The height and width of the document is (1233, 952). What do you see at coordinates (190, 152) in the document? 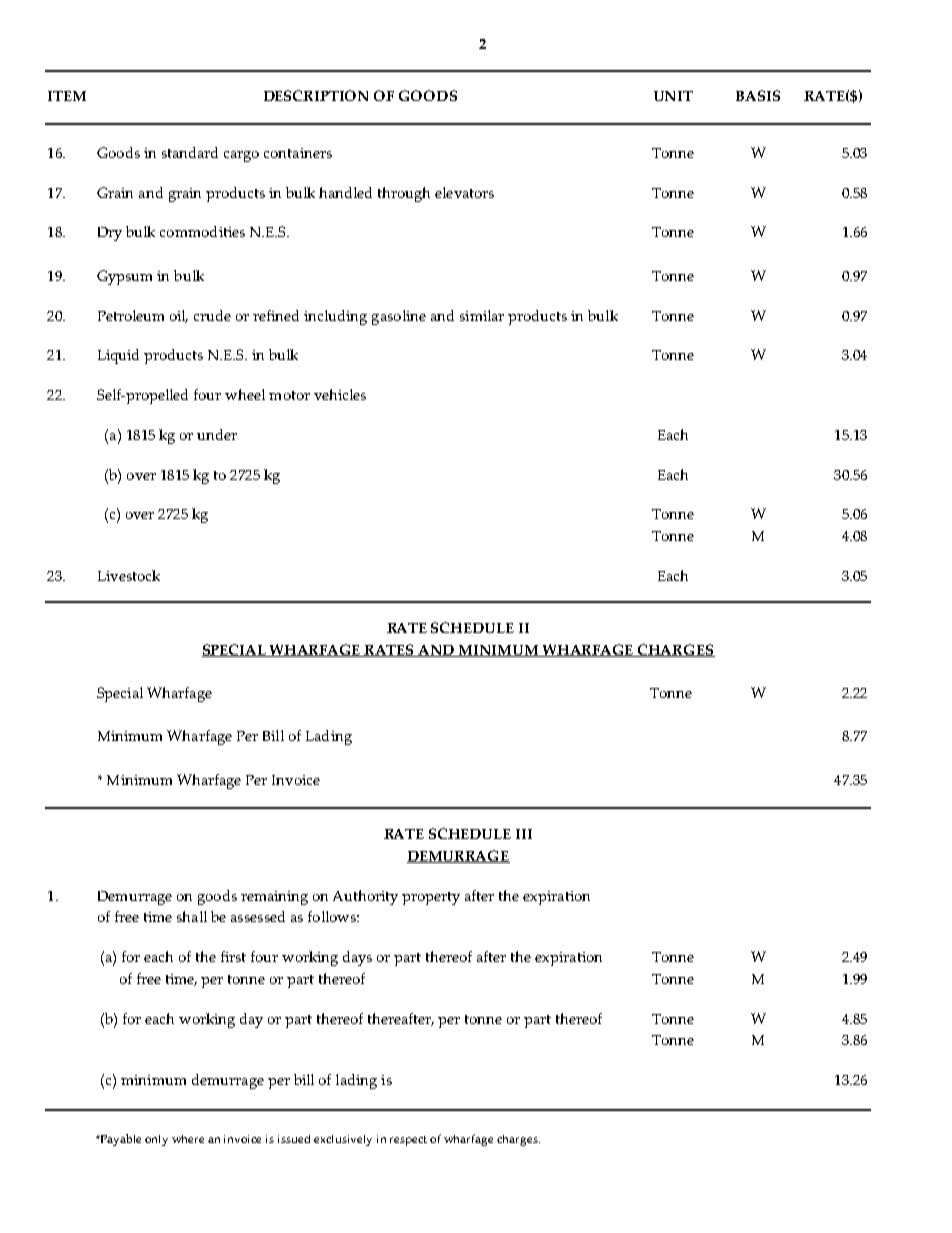
I see `standard` at bounding box center [190, 152].
